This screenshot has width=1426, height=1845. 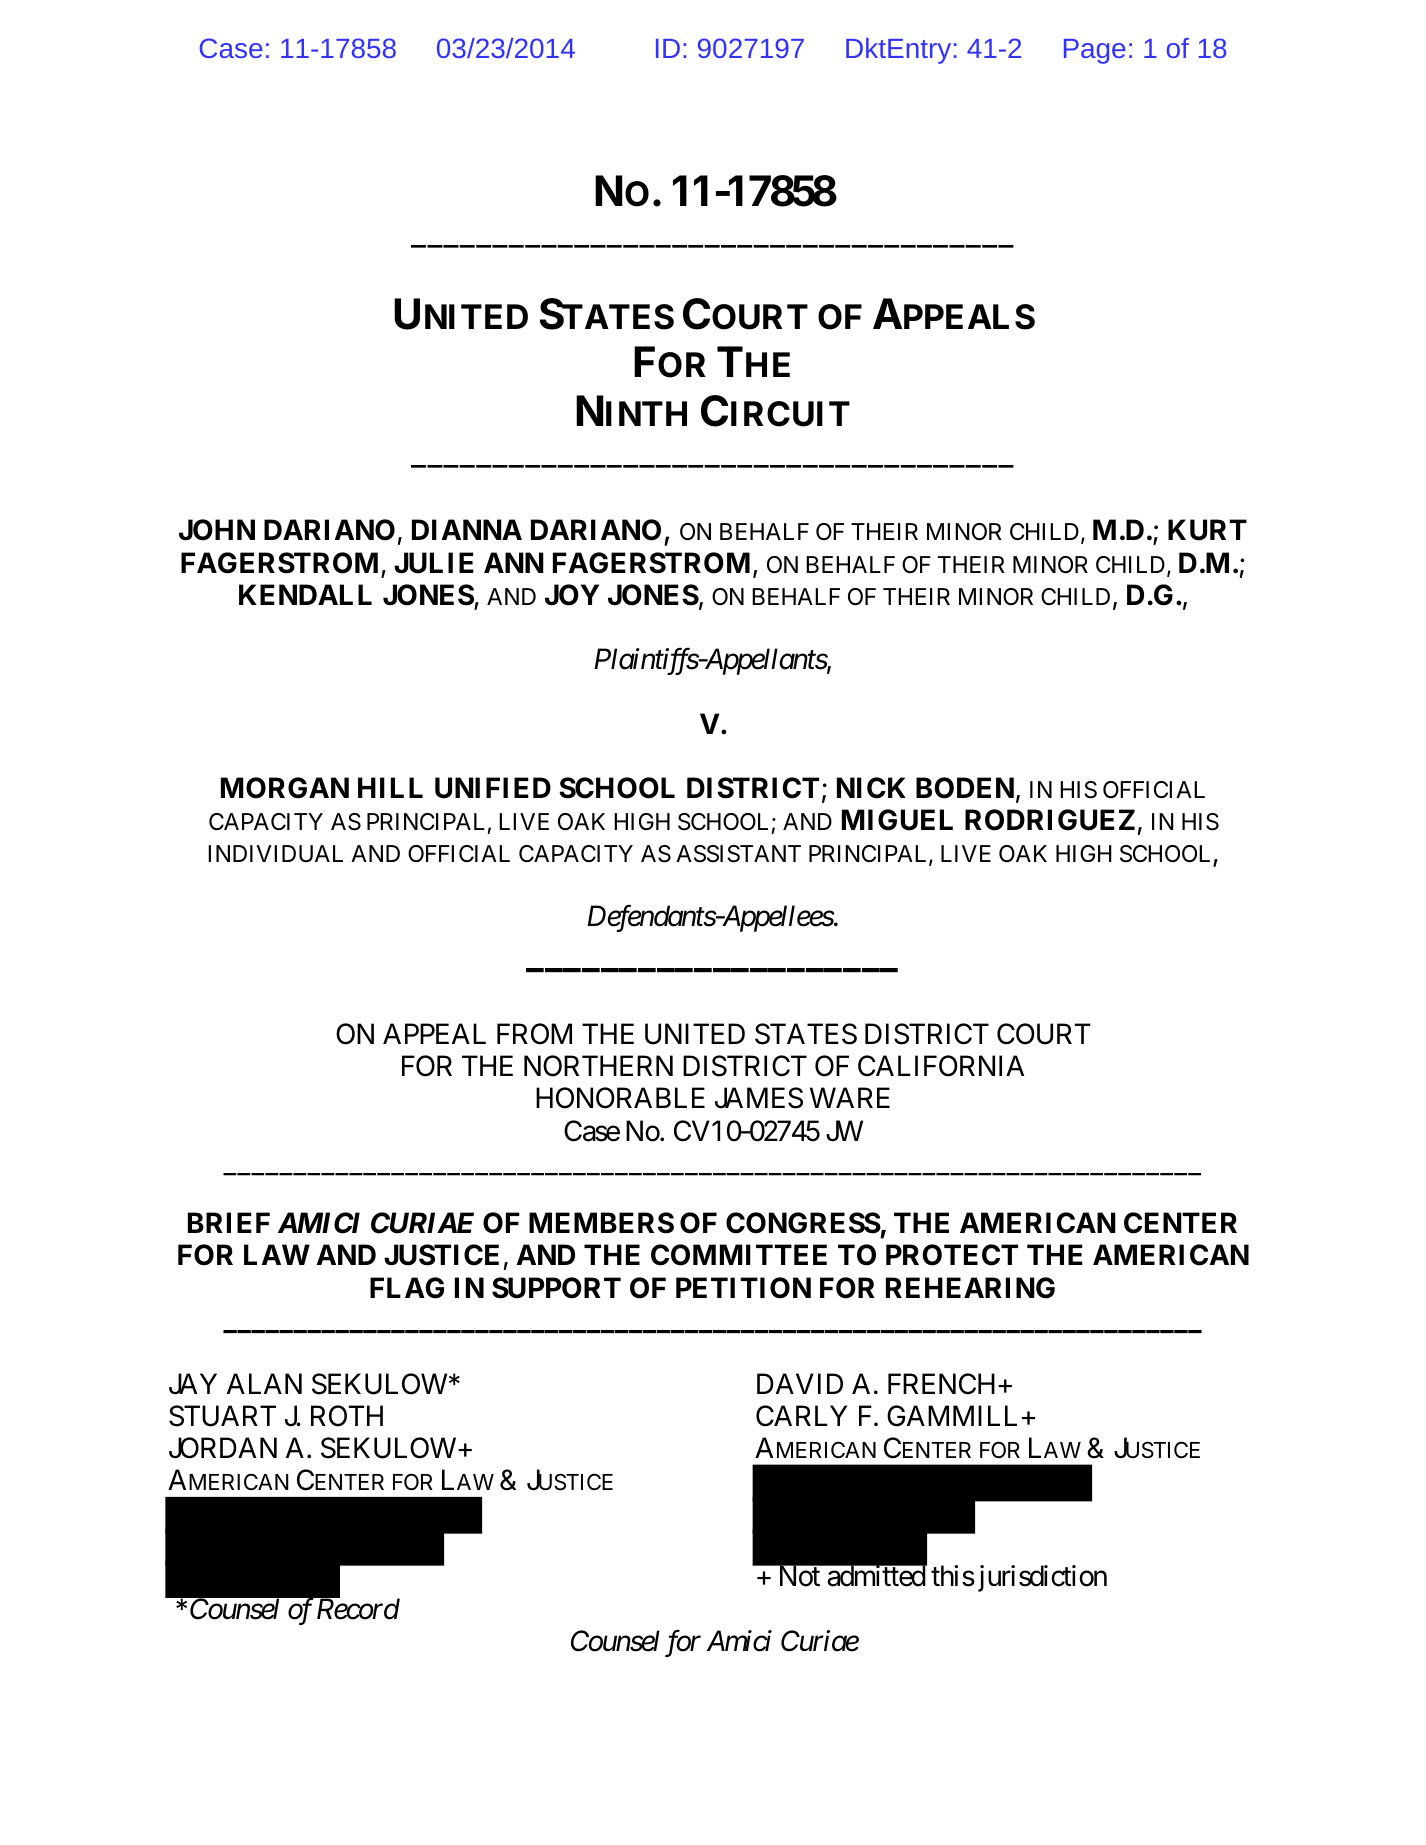 What do you see at coordinates (739, 1255) in the screenshot?
I see `COMMITTEE` at bounding box center [739, 1255].
